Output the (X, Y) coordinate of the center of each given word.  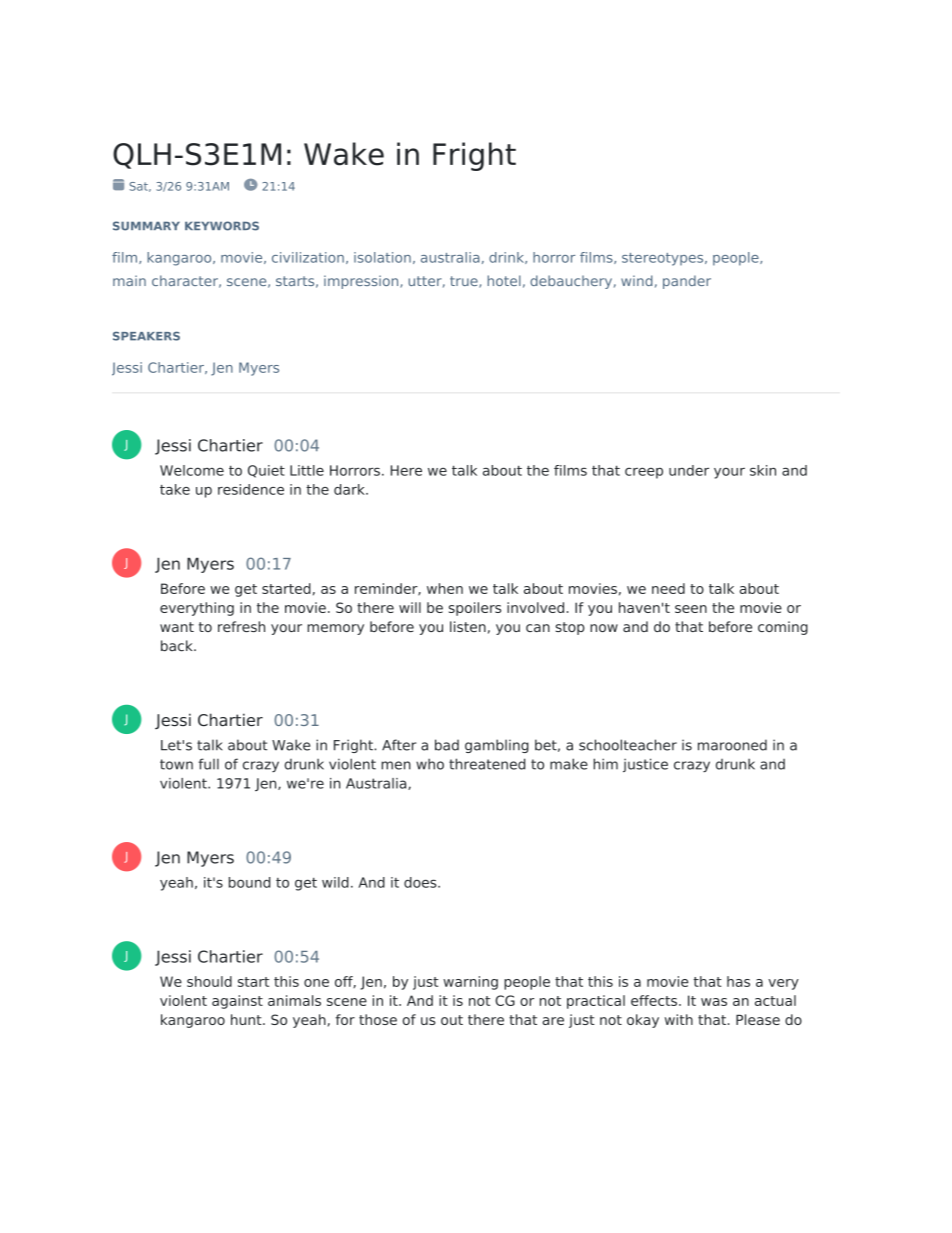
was (714, 1002)
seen (691, 609)
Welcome (192, 470)
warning (470, 983)
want (177, 627)
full (208, 764)
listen (468, 626)
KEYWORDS (222, 226)
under (689, 470)
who (430, 764)
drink (507, 258)
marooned (732, 745)
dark (350, 489)
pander (687, 282)
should (209, 981)
